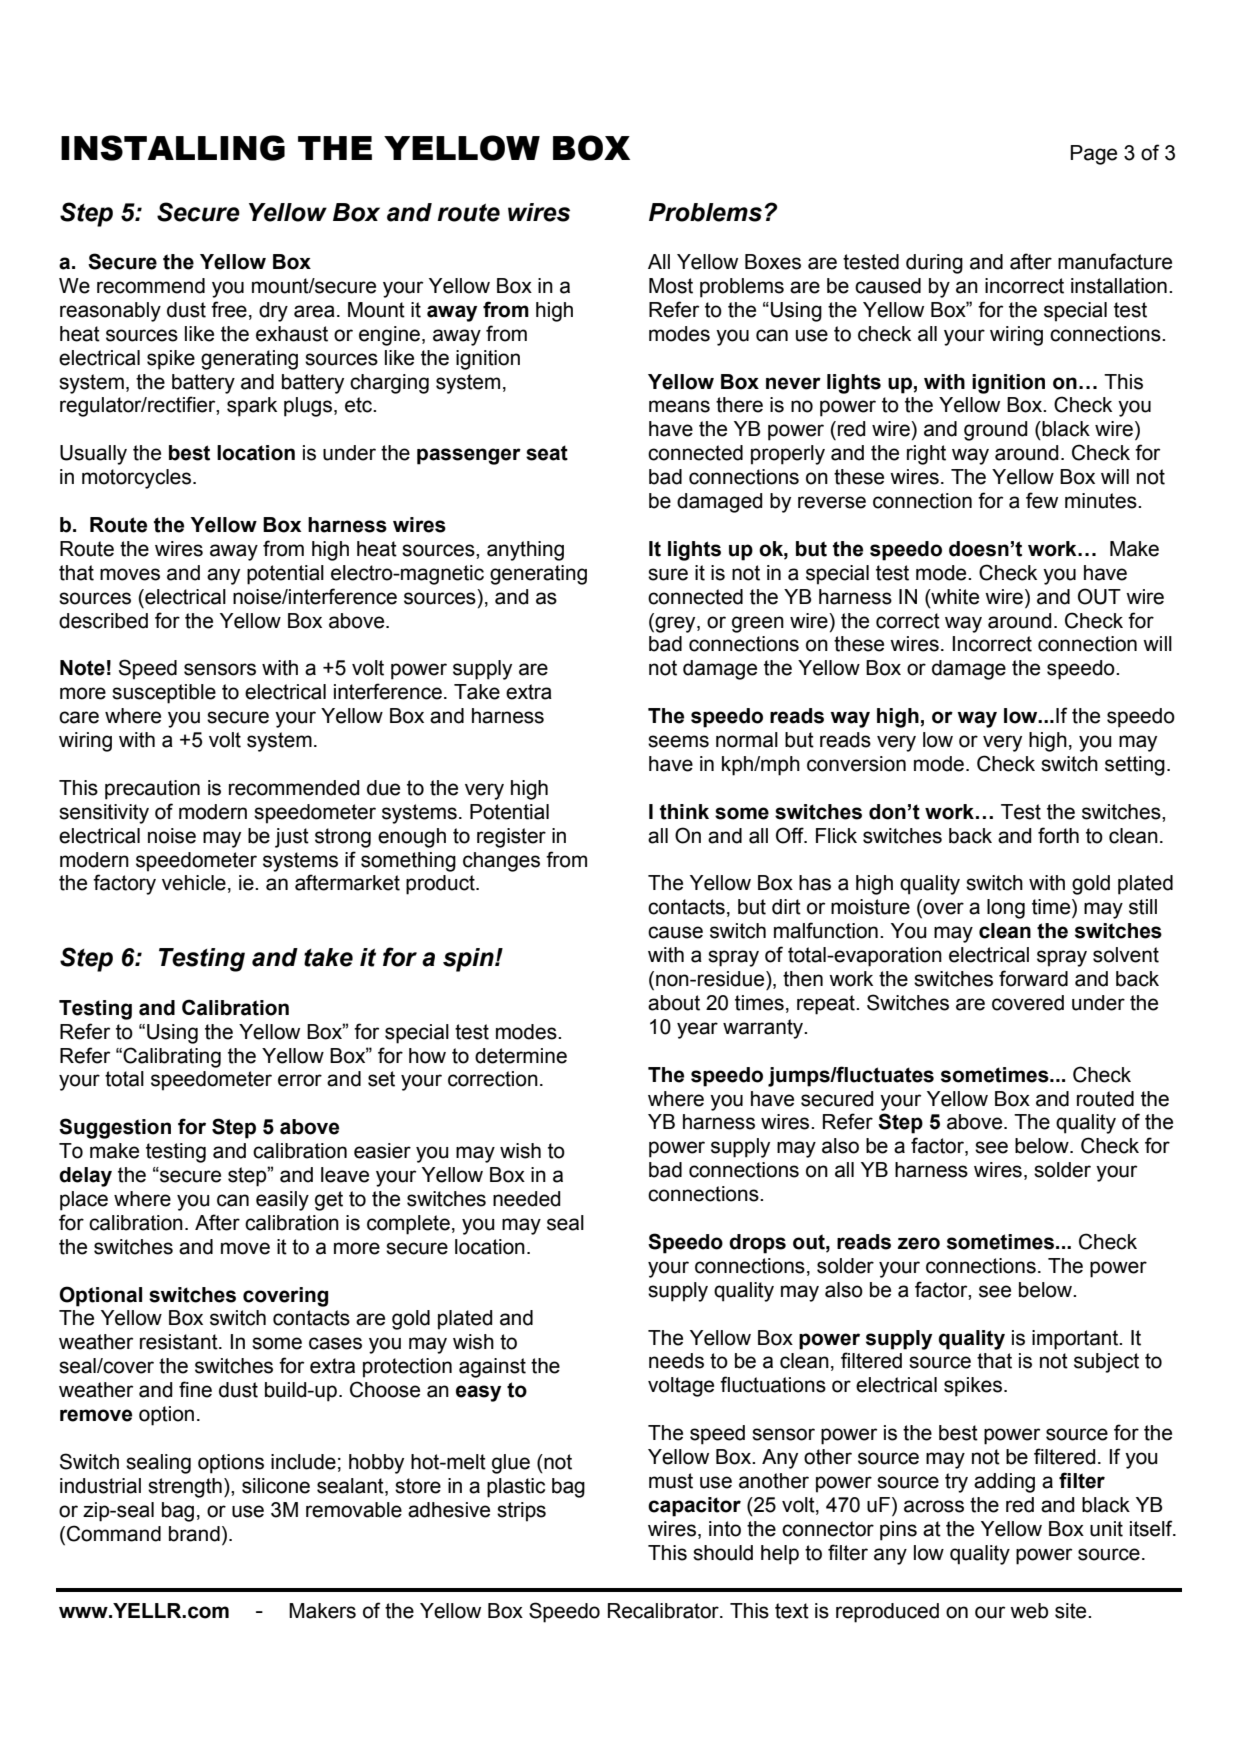 The width and height of the image is (1237, 1748). What do you see at coordinates (173, 148) in the image?
I see `INSTALLING` at bounding box center [173, 148].
